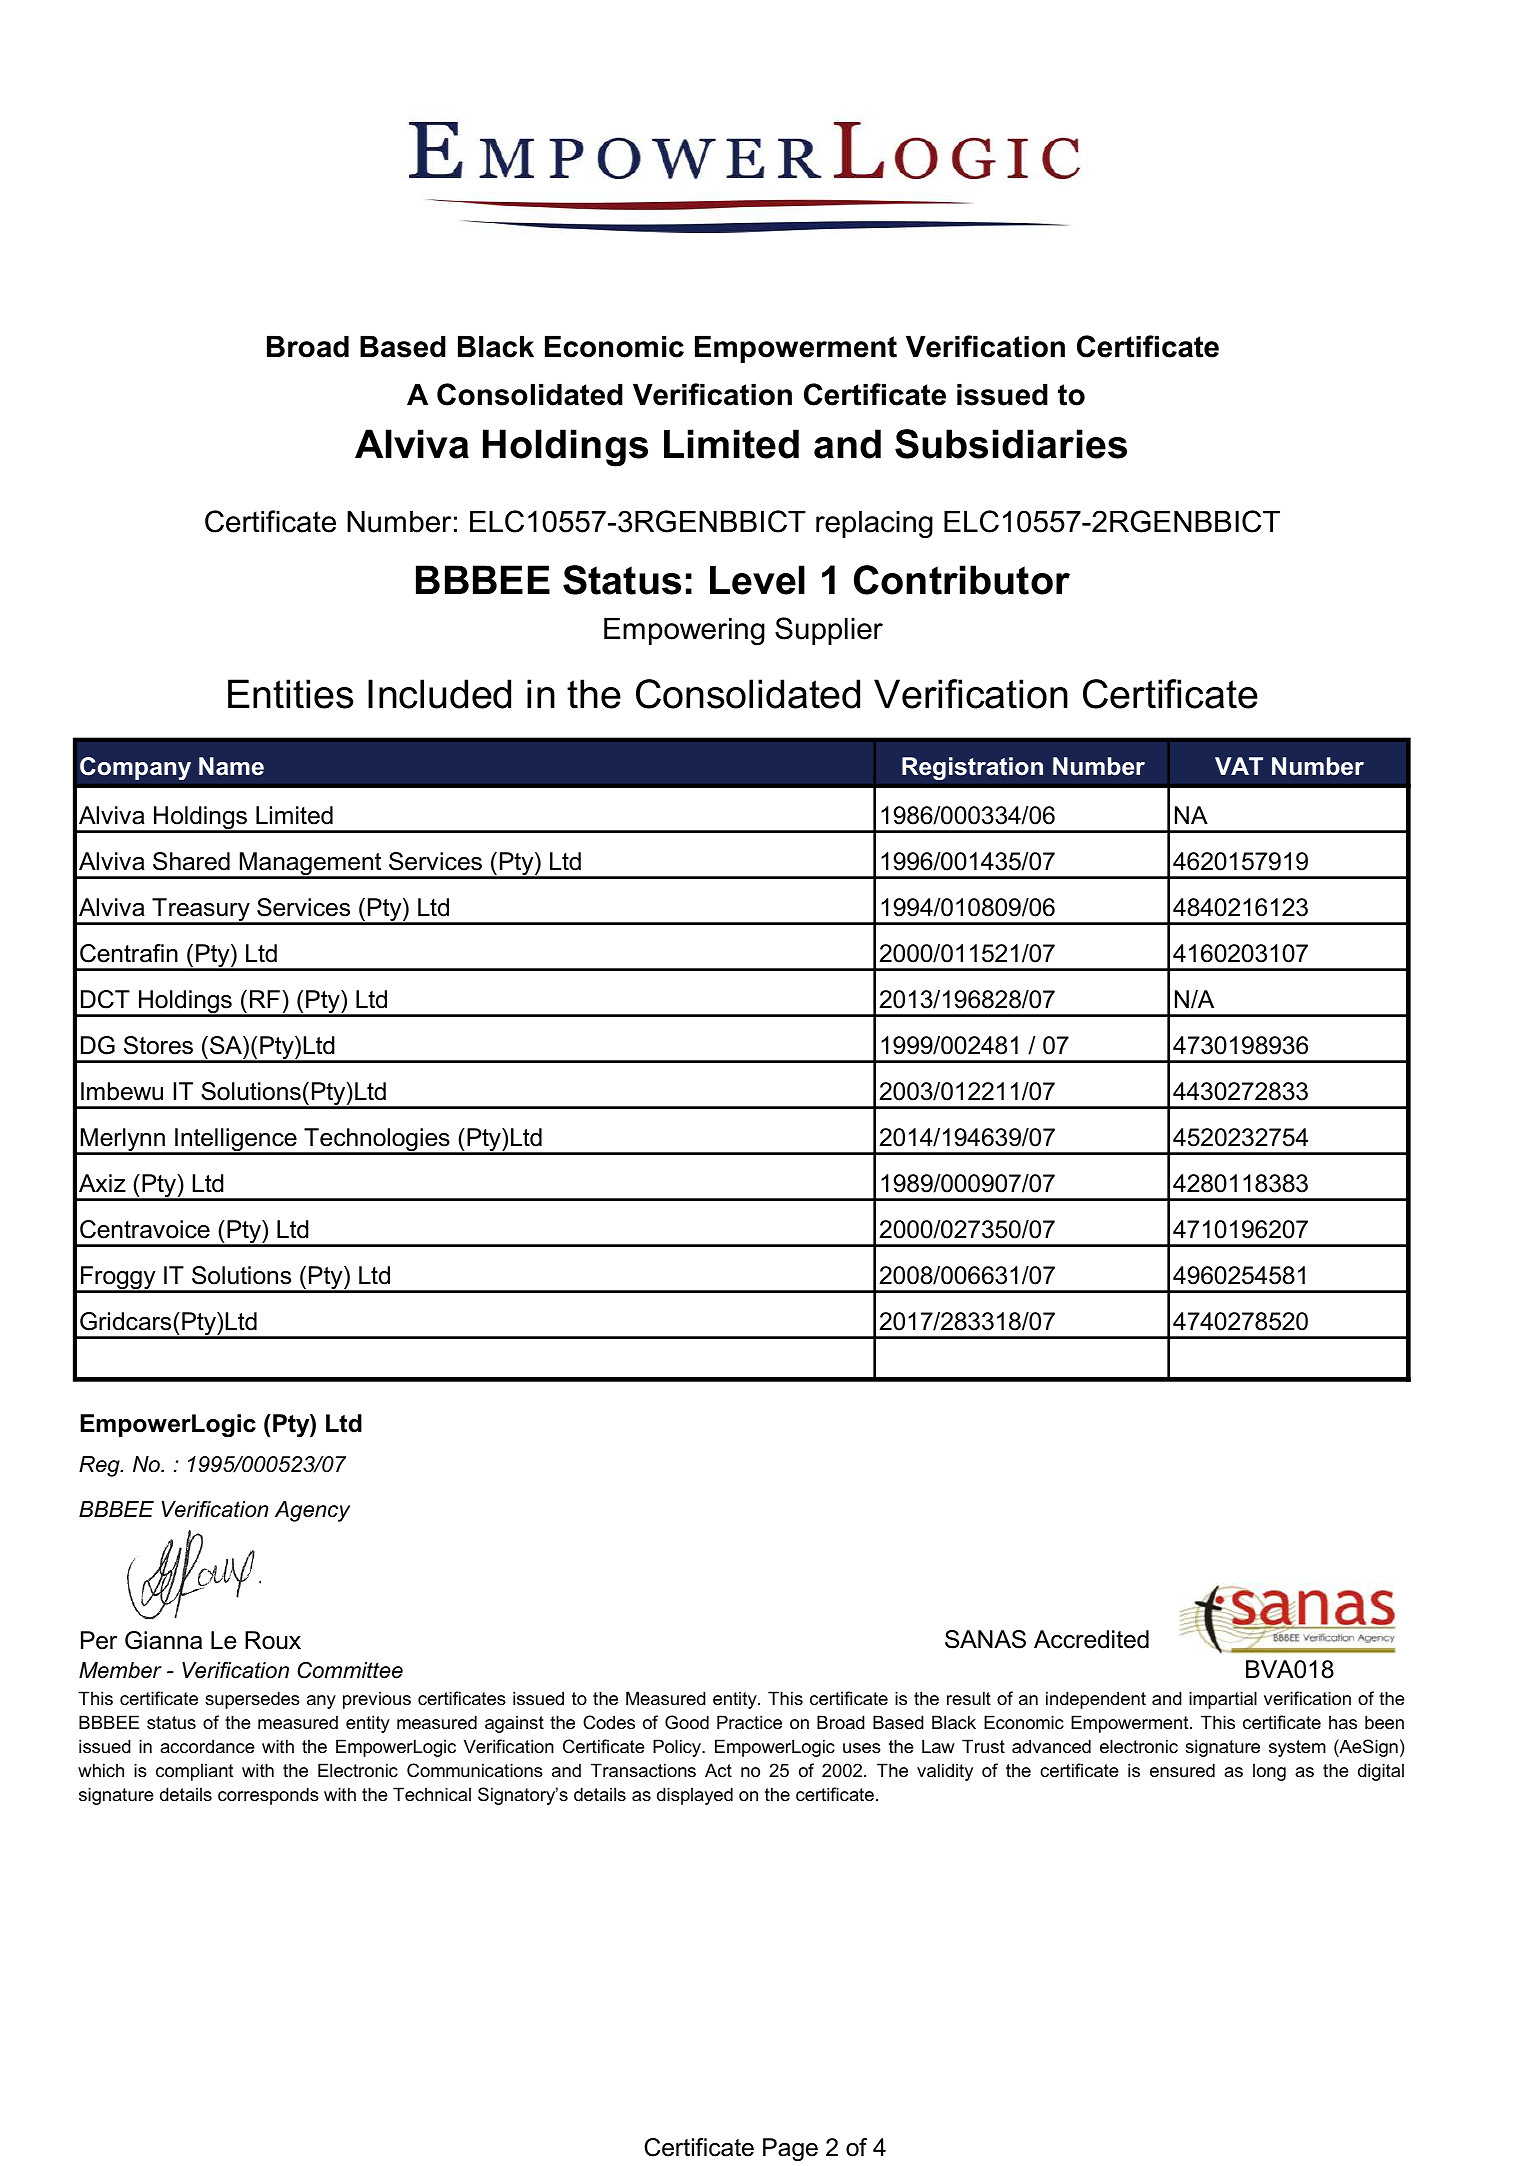  Describe the element at coordinates (377, 1141) in the document. I see `Technologies` at that location.
